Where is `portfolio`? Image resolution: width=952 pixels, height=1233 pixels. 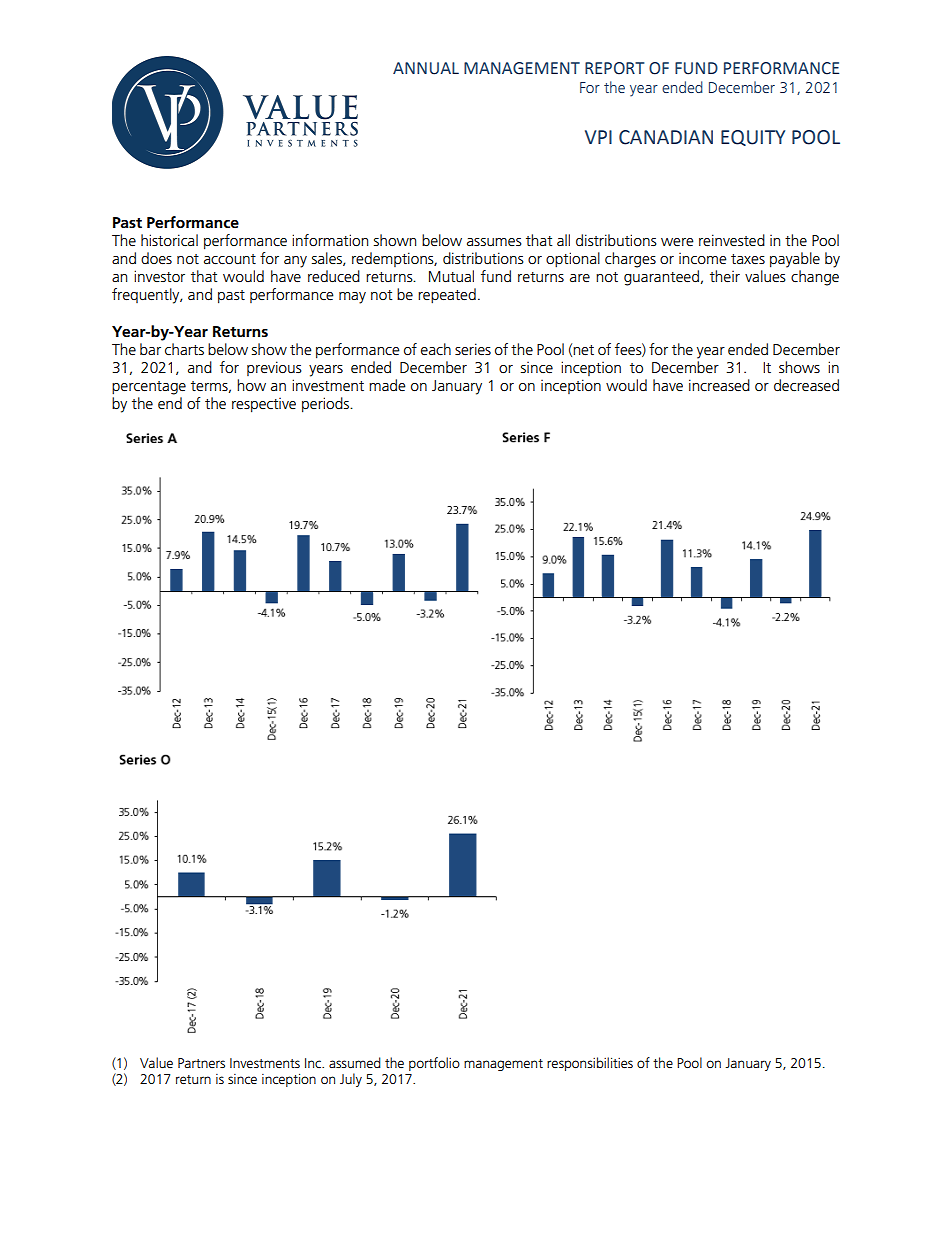
portfolio is located at coordinates (434, 1064).
